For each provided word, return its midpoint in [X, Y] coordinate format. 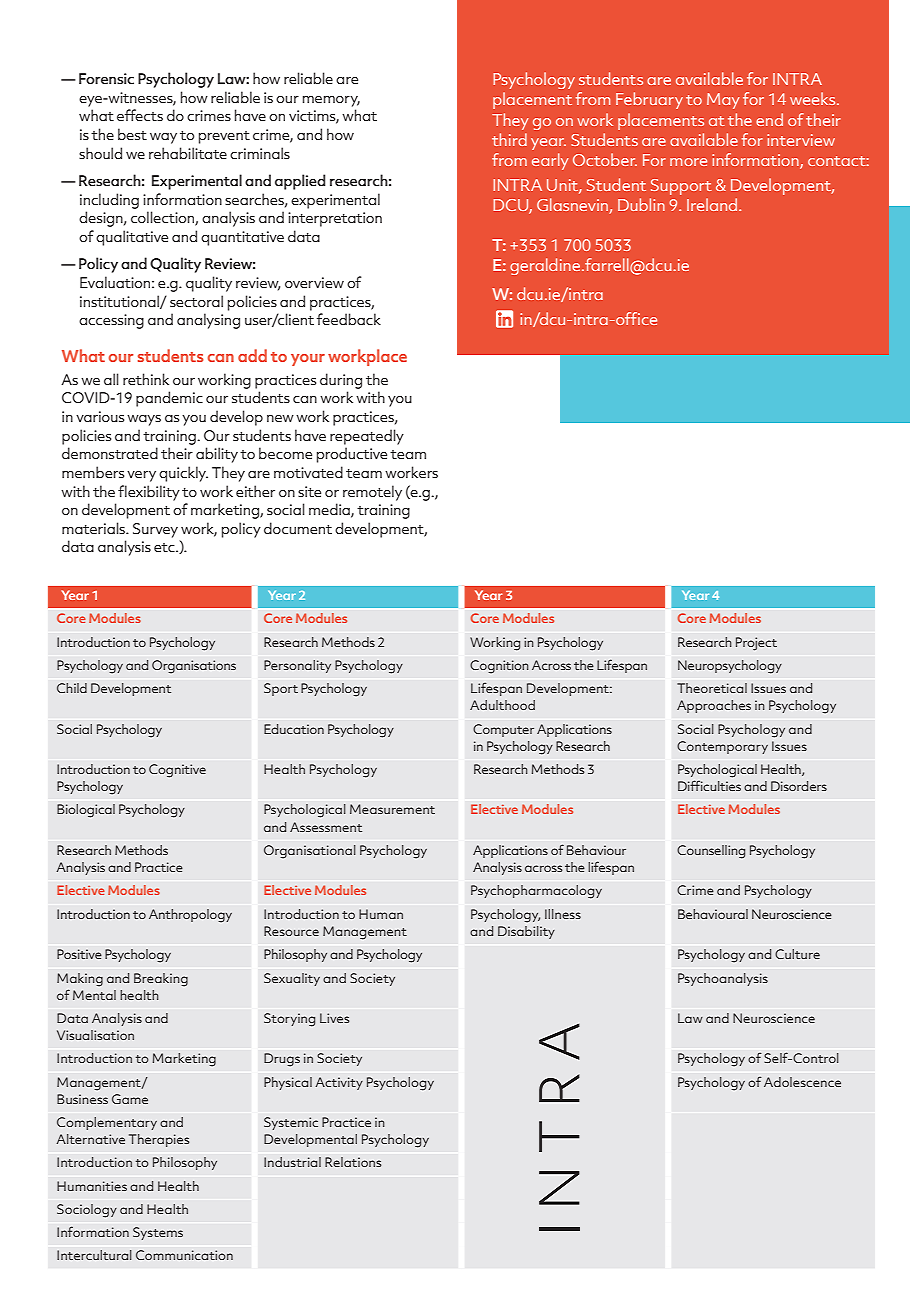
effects [140, 115]
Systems [158, 1233]
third [509, 139]
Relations [353, 1162]
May [723, 101]
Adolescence [802, 1082]
